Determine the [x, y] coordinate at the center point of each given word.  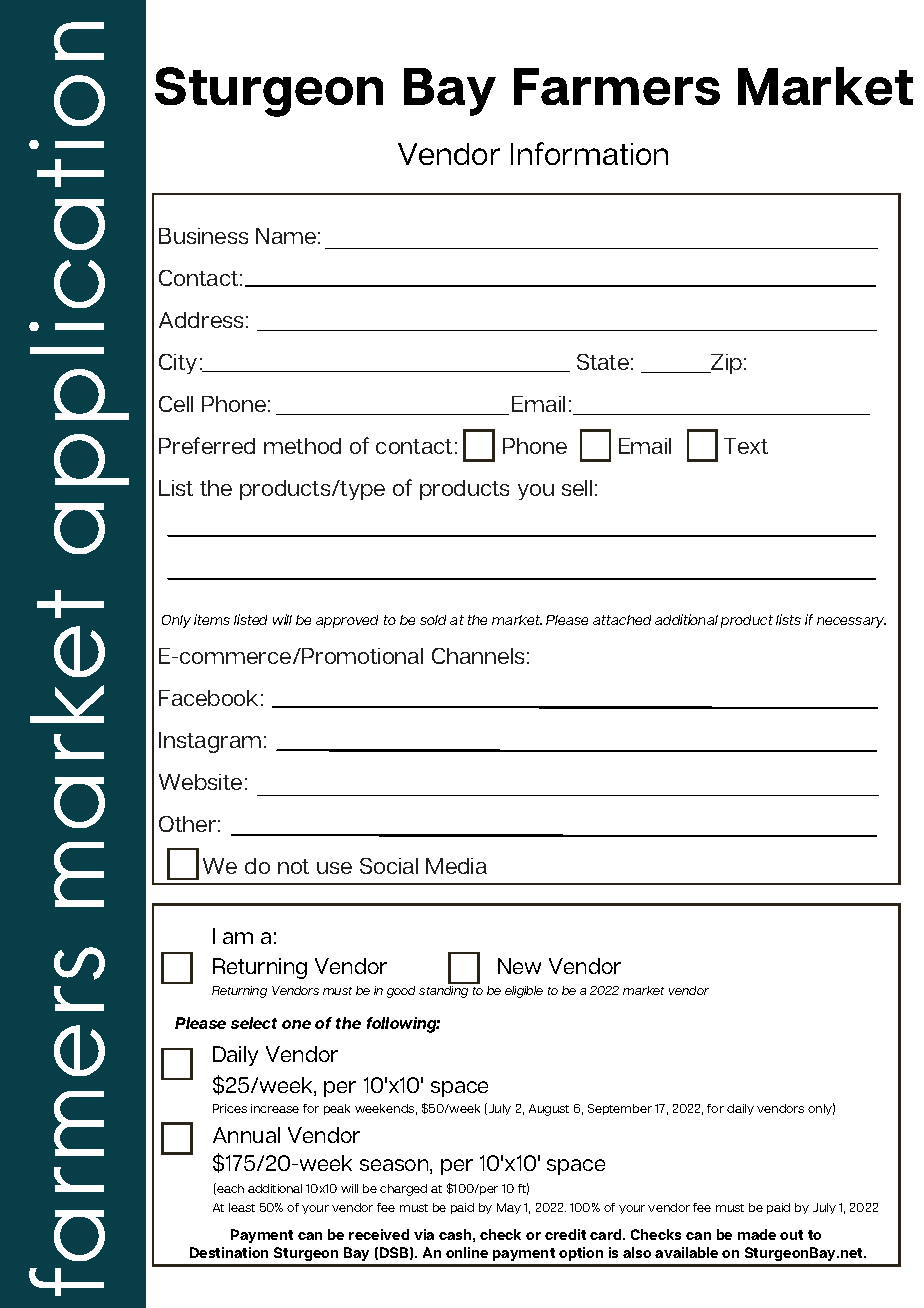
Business [203, 236]
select [254, 1023]
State [603, 362]
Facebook [208, 698]
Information [589, 153]
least [242, 1207]
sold [433, 620]
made [757, 1234]
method [302, 446]
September [620, 1109]
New [519, 966]
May [509, 1208]
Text [746, 446]
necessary [851, 622]
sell [577, 488]
